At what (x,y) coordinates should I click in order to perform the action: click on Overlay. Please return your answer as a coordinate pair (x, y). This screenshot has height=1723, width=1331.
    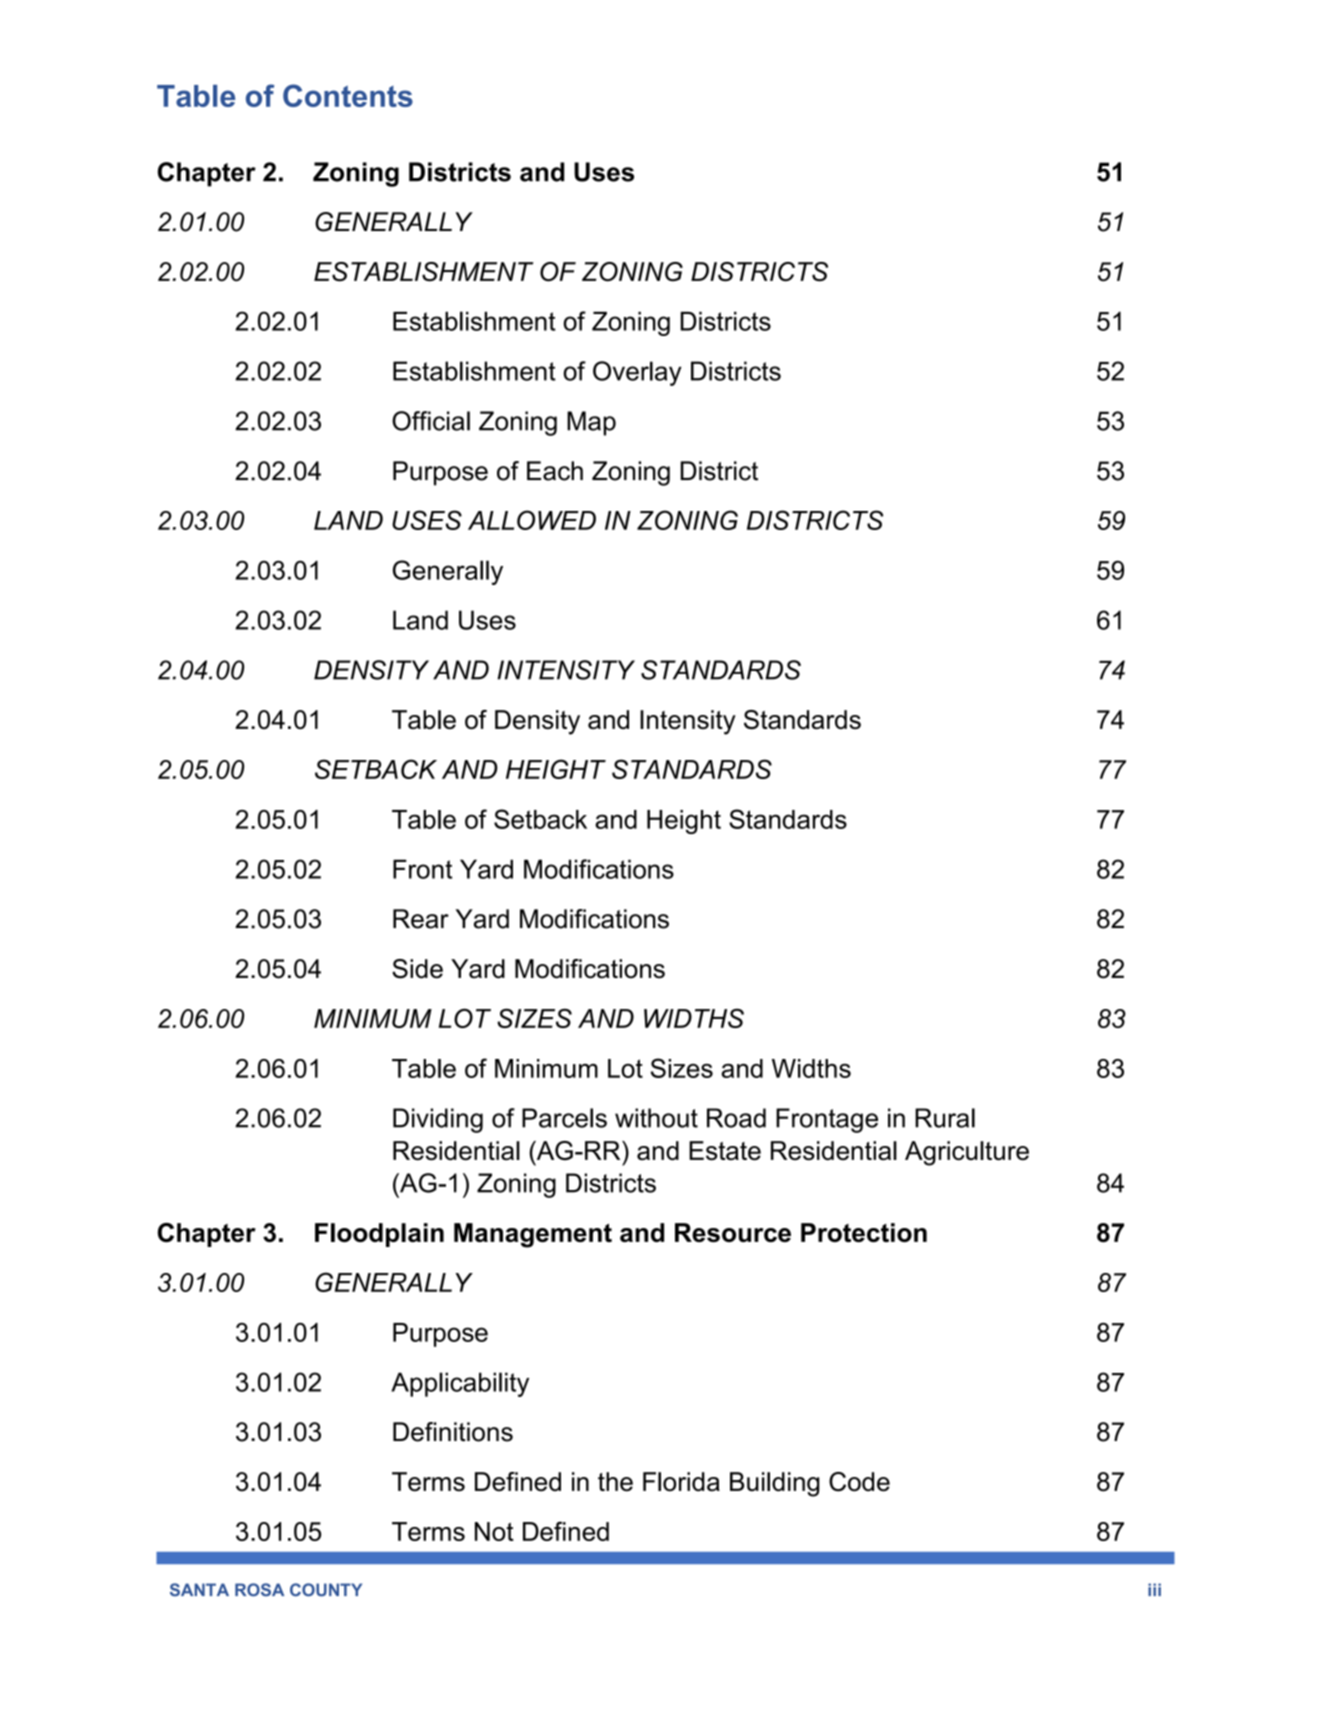
    Looking at the image, I should click on (637, 373).
